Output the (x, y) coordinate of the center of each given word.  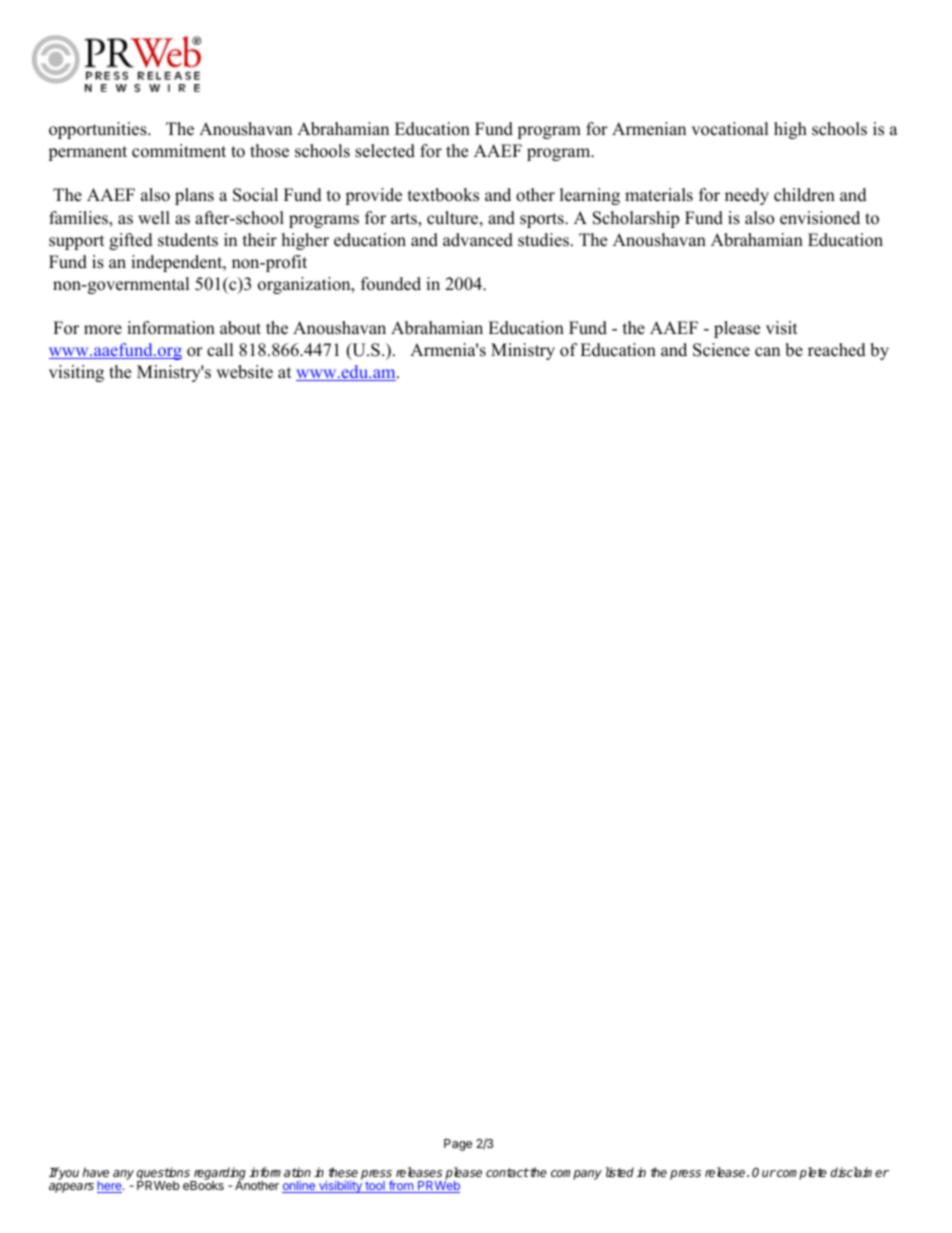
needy (747, 196)
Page (458, 1145)
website (244, 372)
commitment (179, 151)
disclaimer (859, 1172)
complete (801, 1173)
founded (391, 284)
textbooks (443, 195)
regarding (219, 1174)
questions (164, 1174)
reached (837, 350)
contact (507, 1172)
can (767, 352)
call (220, 350)
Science (721, 350)
